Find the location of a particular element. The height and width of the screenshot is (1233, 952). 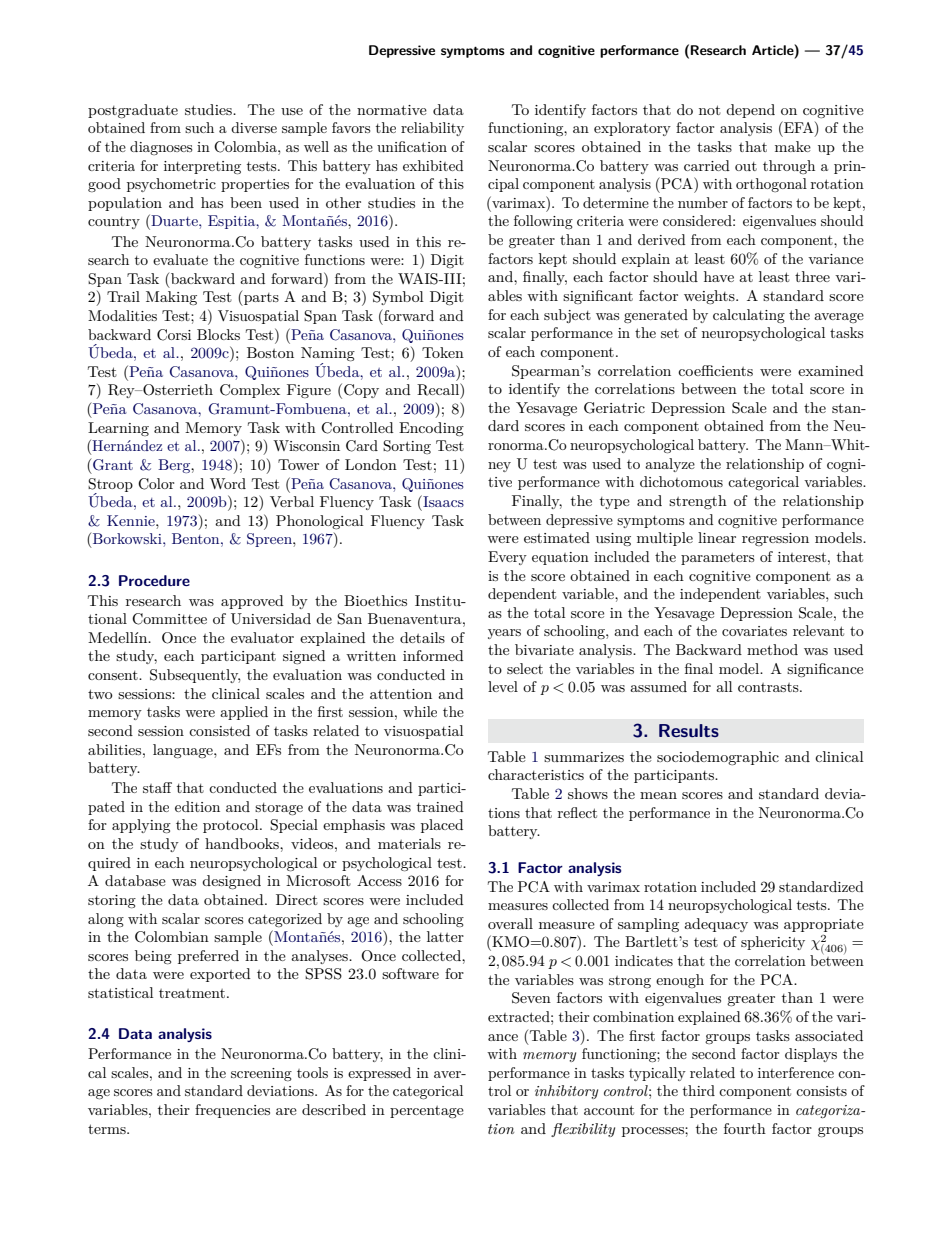

out is located at coordinates (746, 166).
